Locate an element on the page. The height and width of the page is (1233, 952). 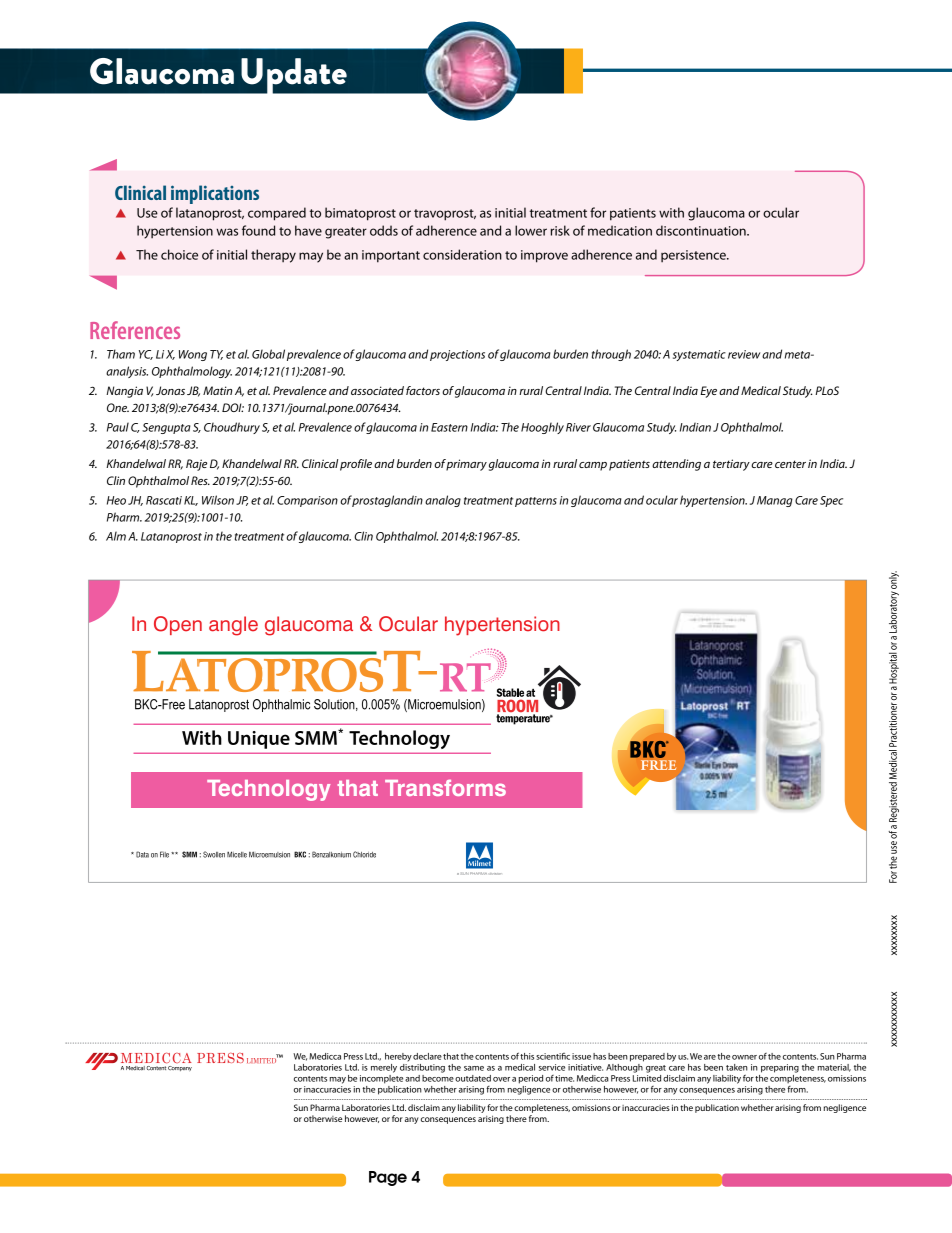
outdated is located at coordinates (473, 1078).
